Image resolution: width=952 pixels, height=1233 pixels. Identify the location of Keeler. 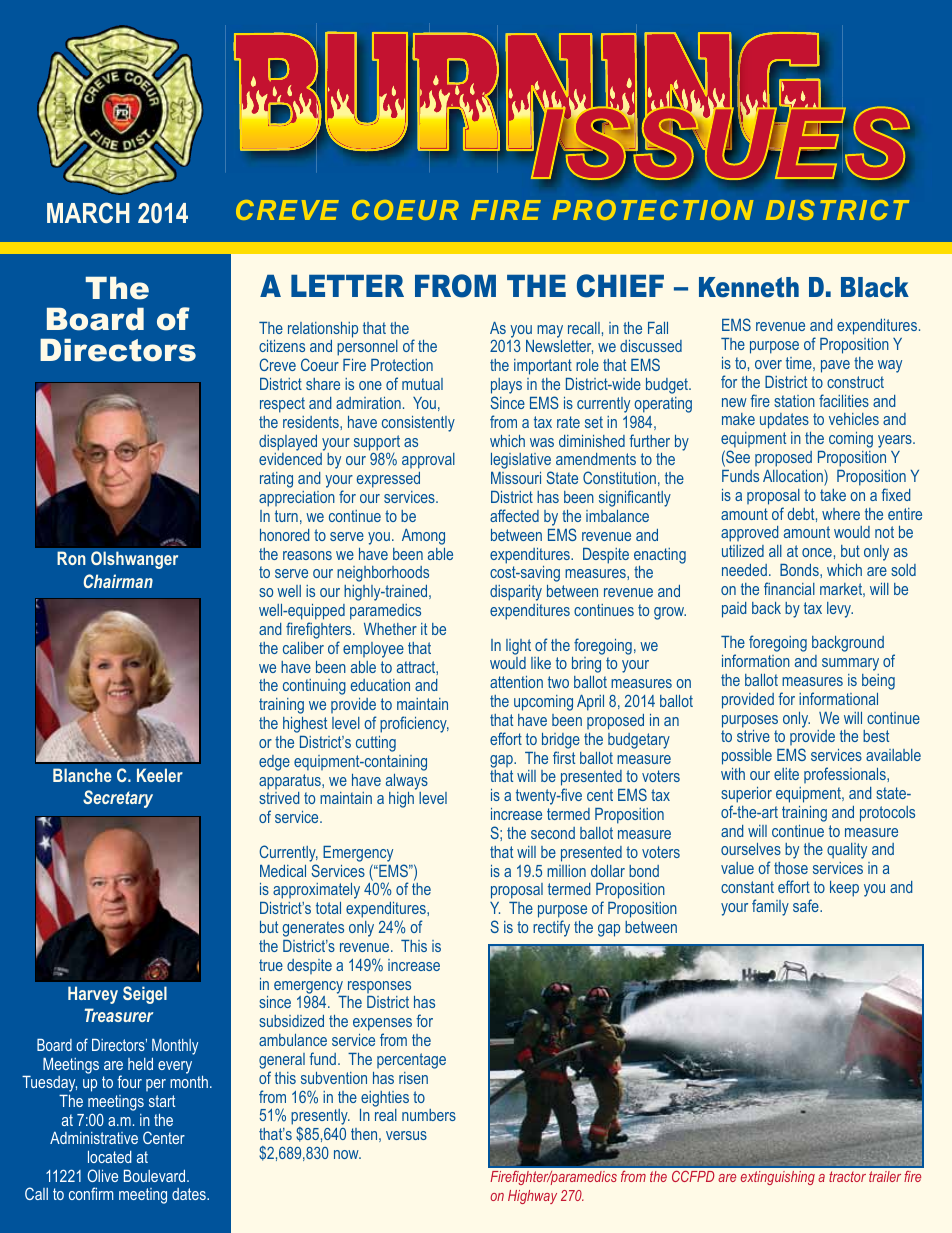
(160, 775).
